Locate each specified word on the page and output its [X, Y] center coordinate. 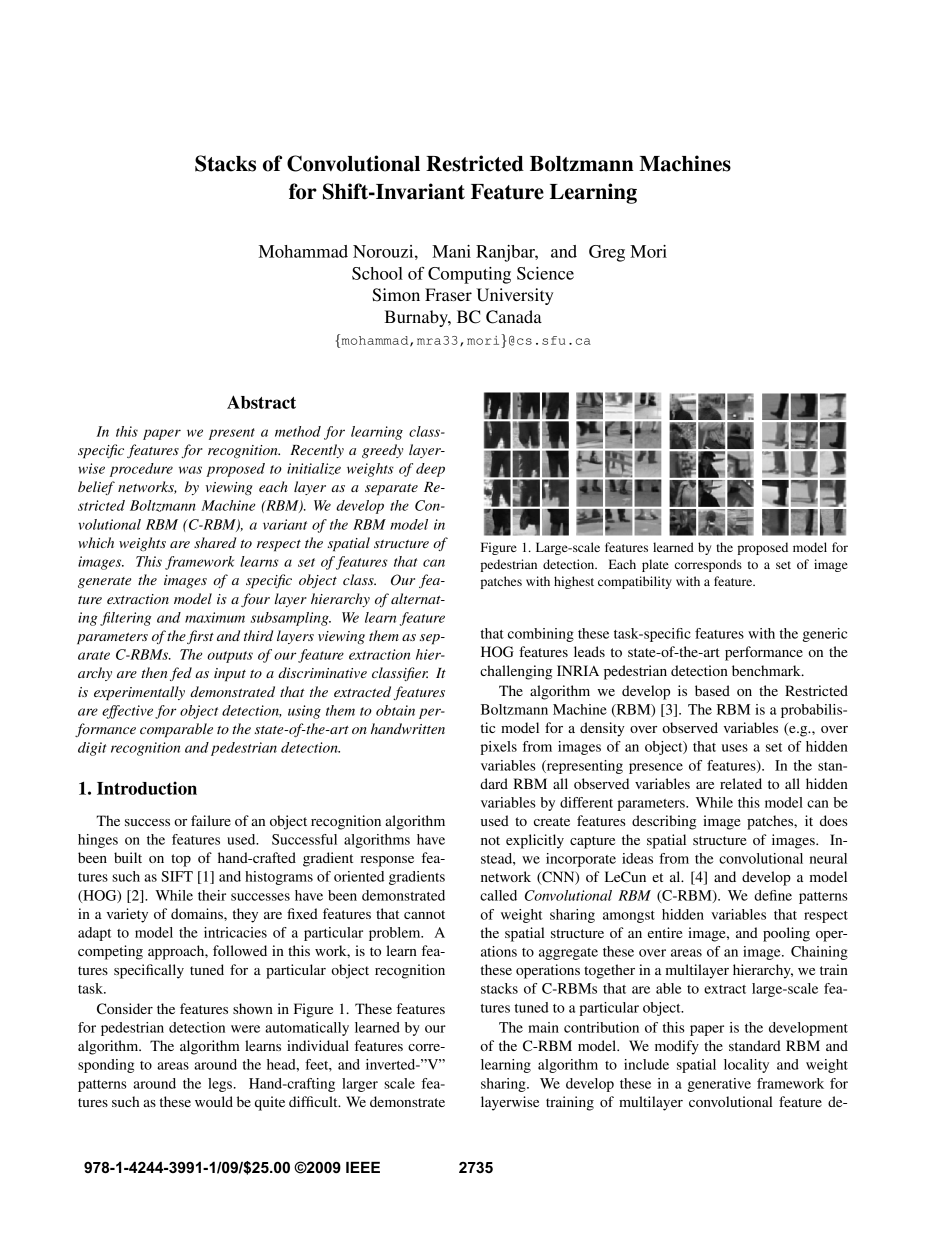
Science [545, 273]
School [377, 273]
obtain [395, 710]
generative [719, 1085]
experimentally [139, 693]
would [214, 1101]
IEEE [363, 1167]
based [712, 690]
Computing [469, 275]
